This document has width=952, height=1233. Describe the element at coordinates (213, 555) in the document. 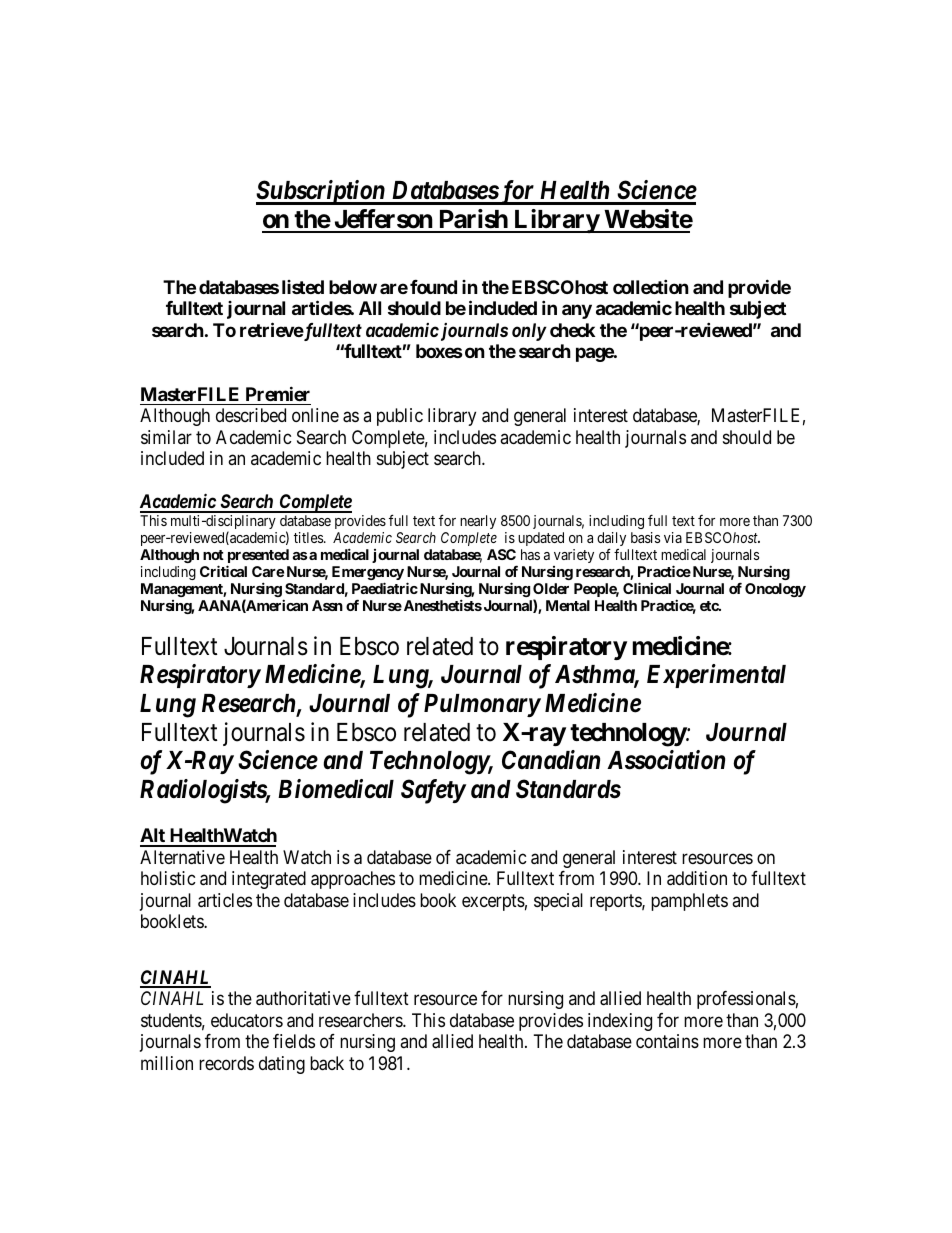

I see `not` at that location.
